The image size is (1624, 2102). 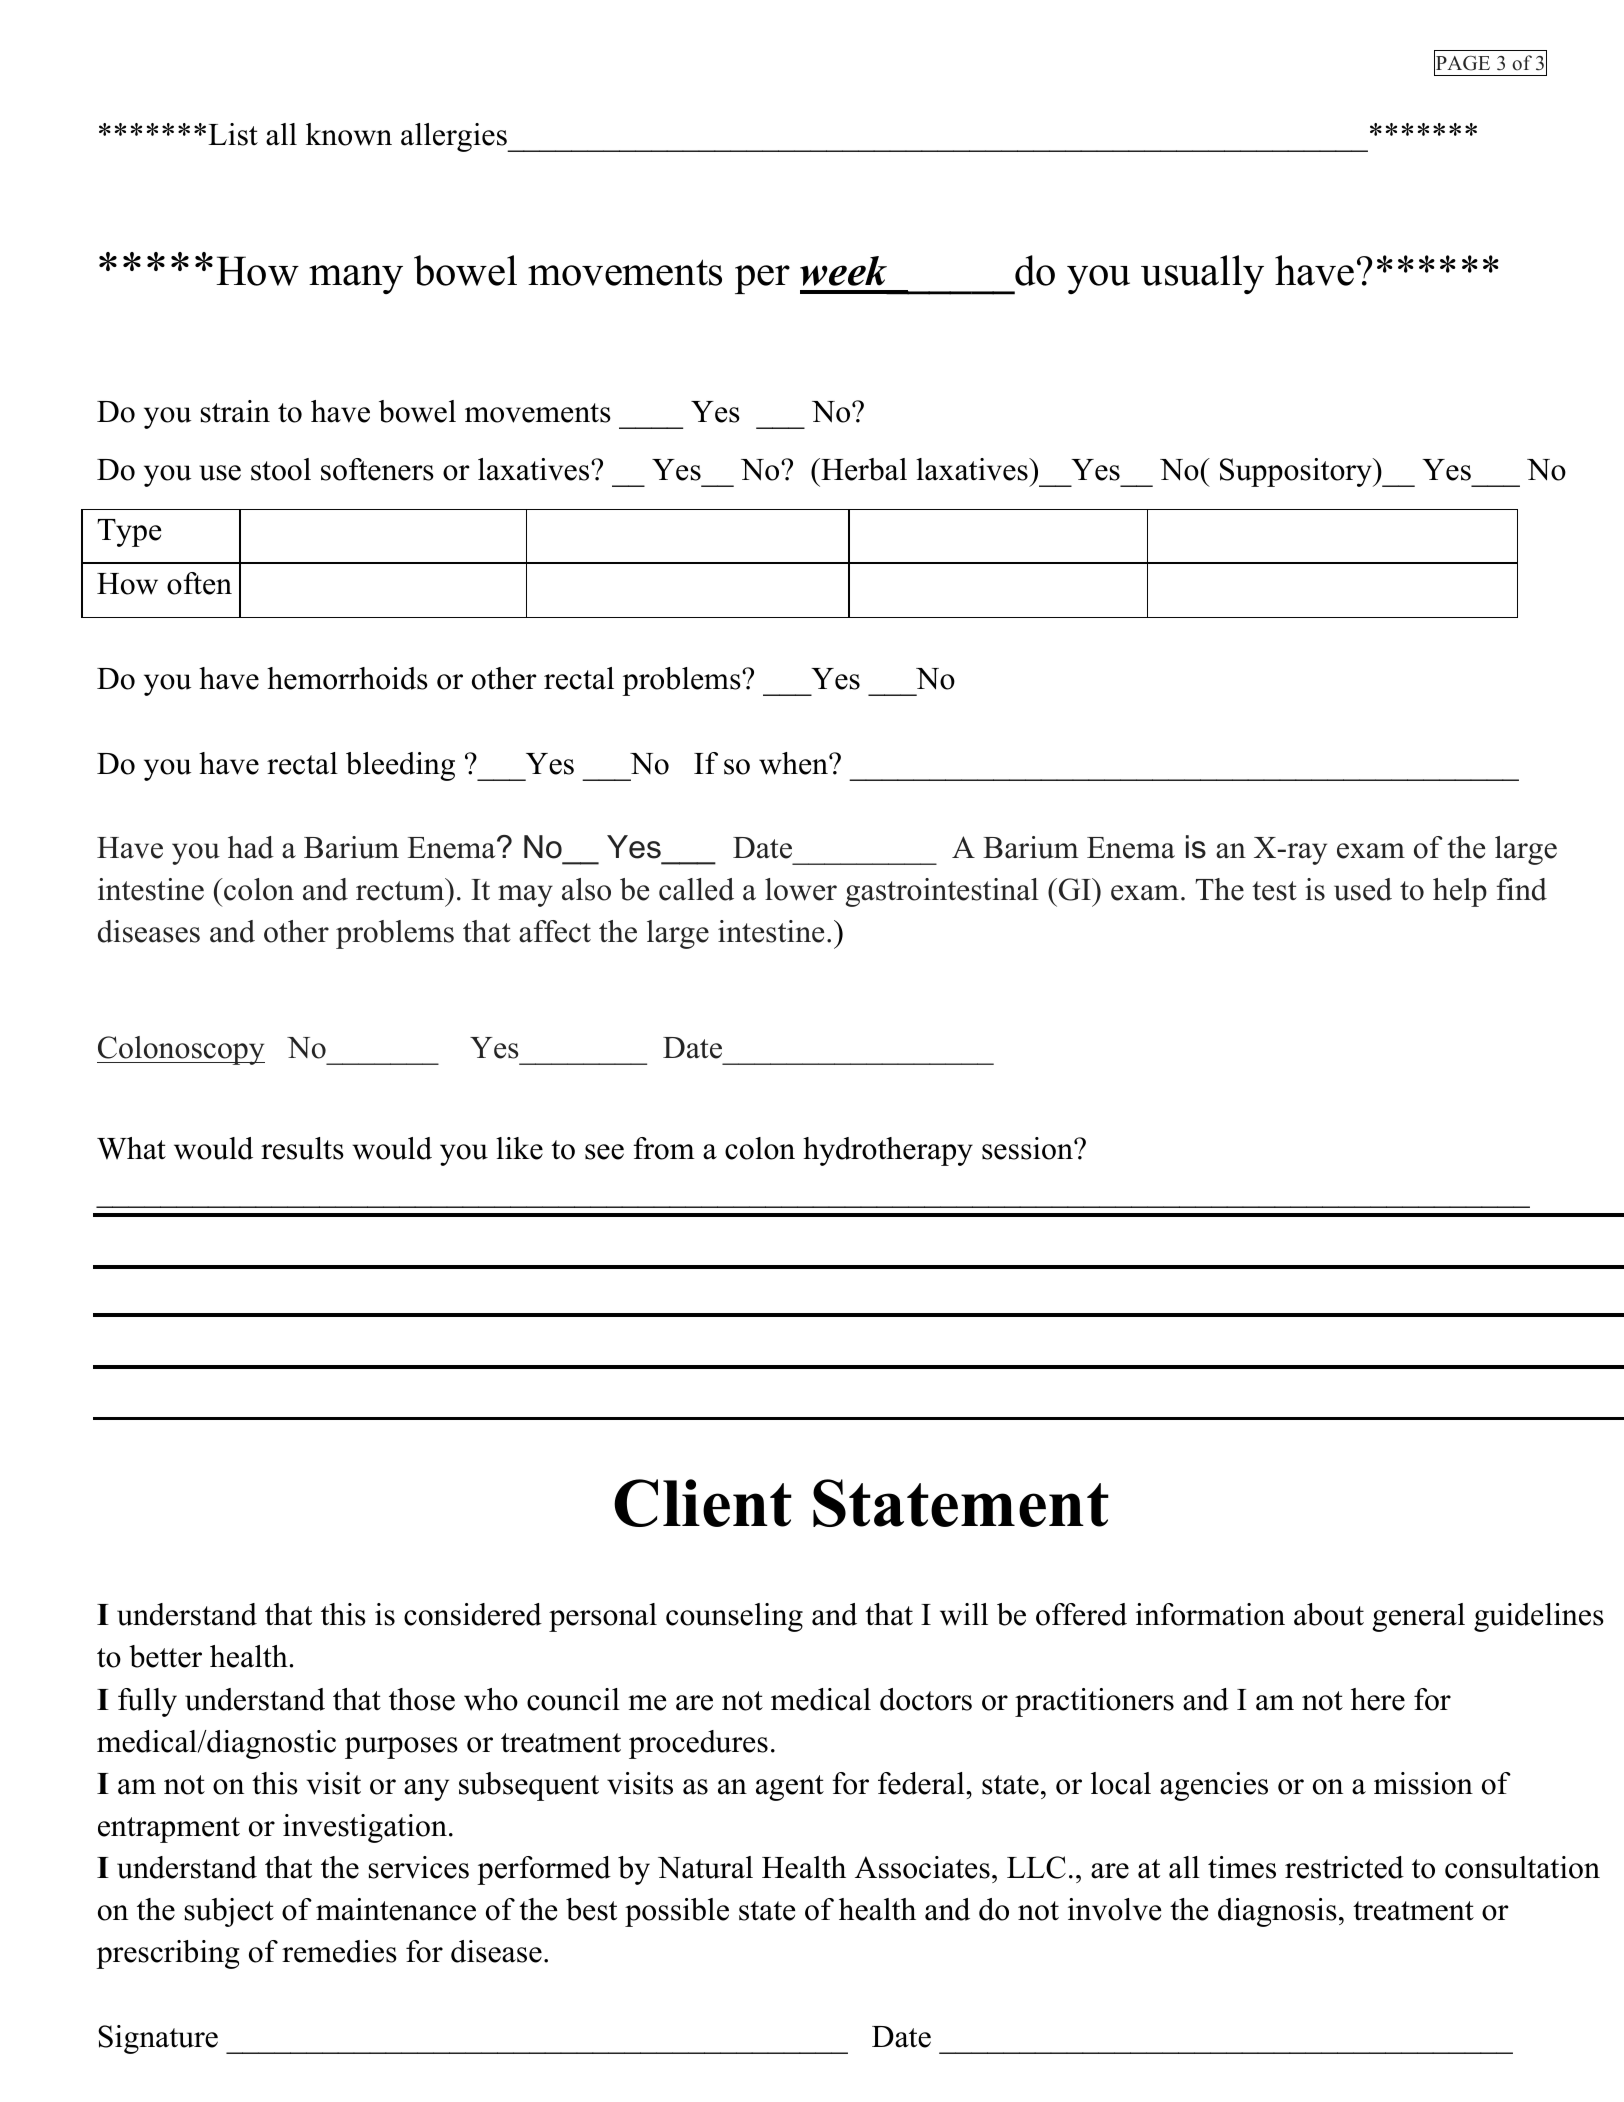 I want to click on PAGE, so click(x=1462, y=63).
